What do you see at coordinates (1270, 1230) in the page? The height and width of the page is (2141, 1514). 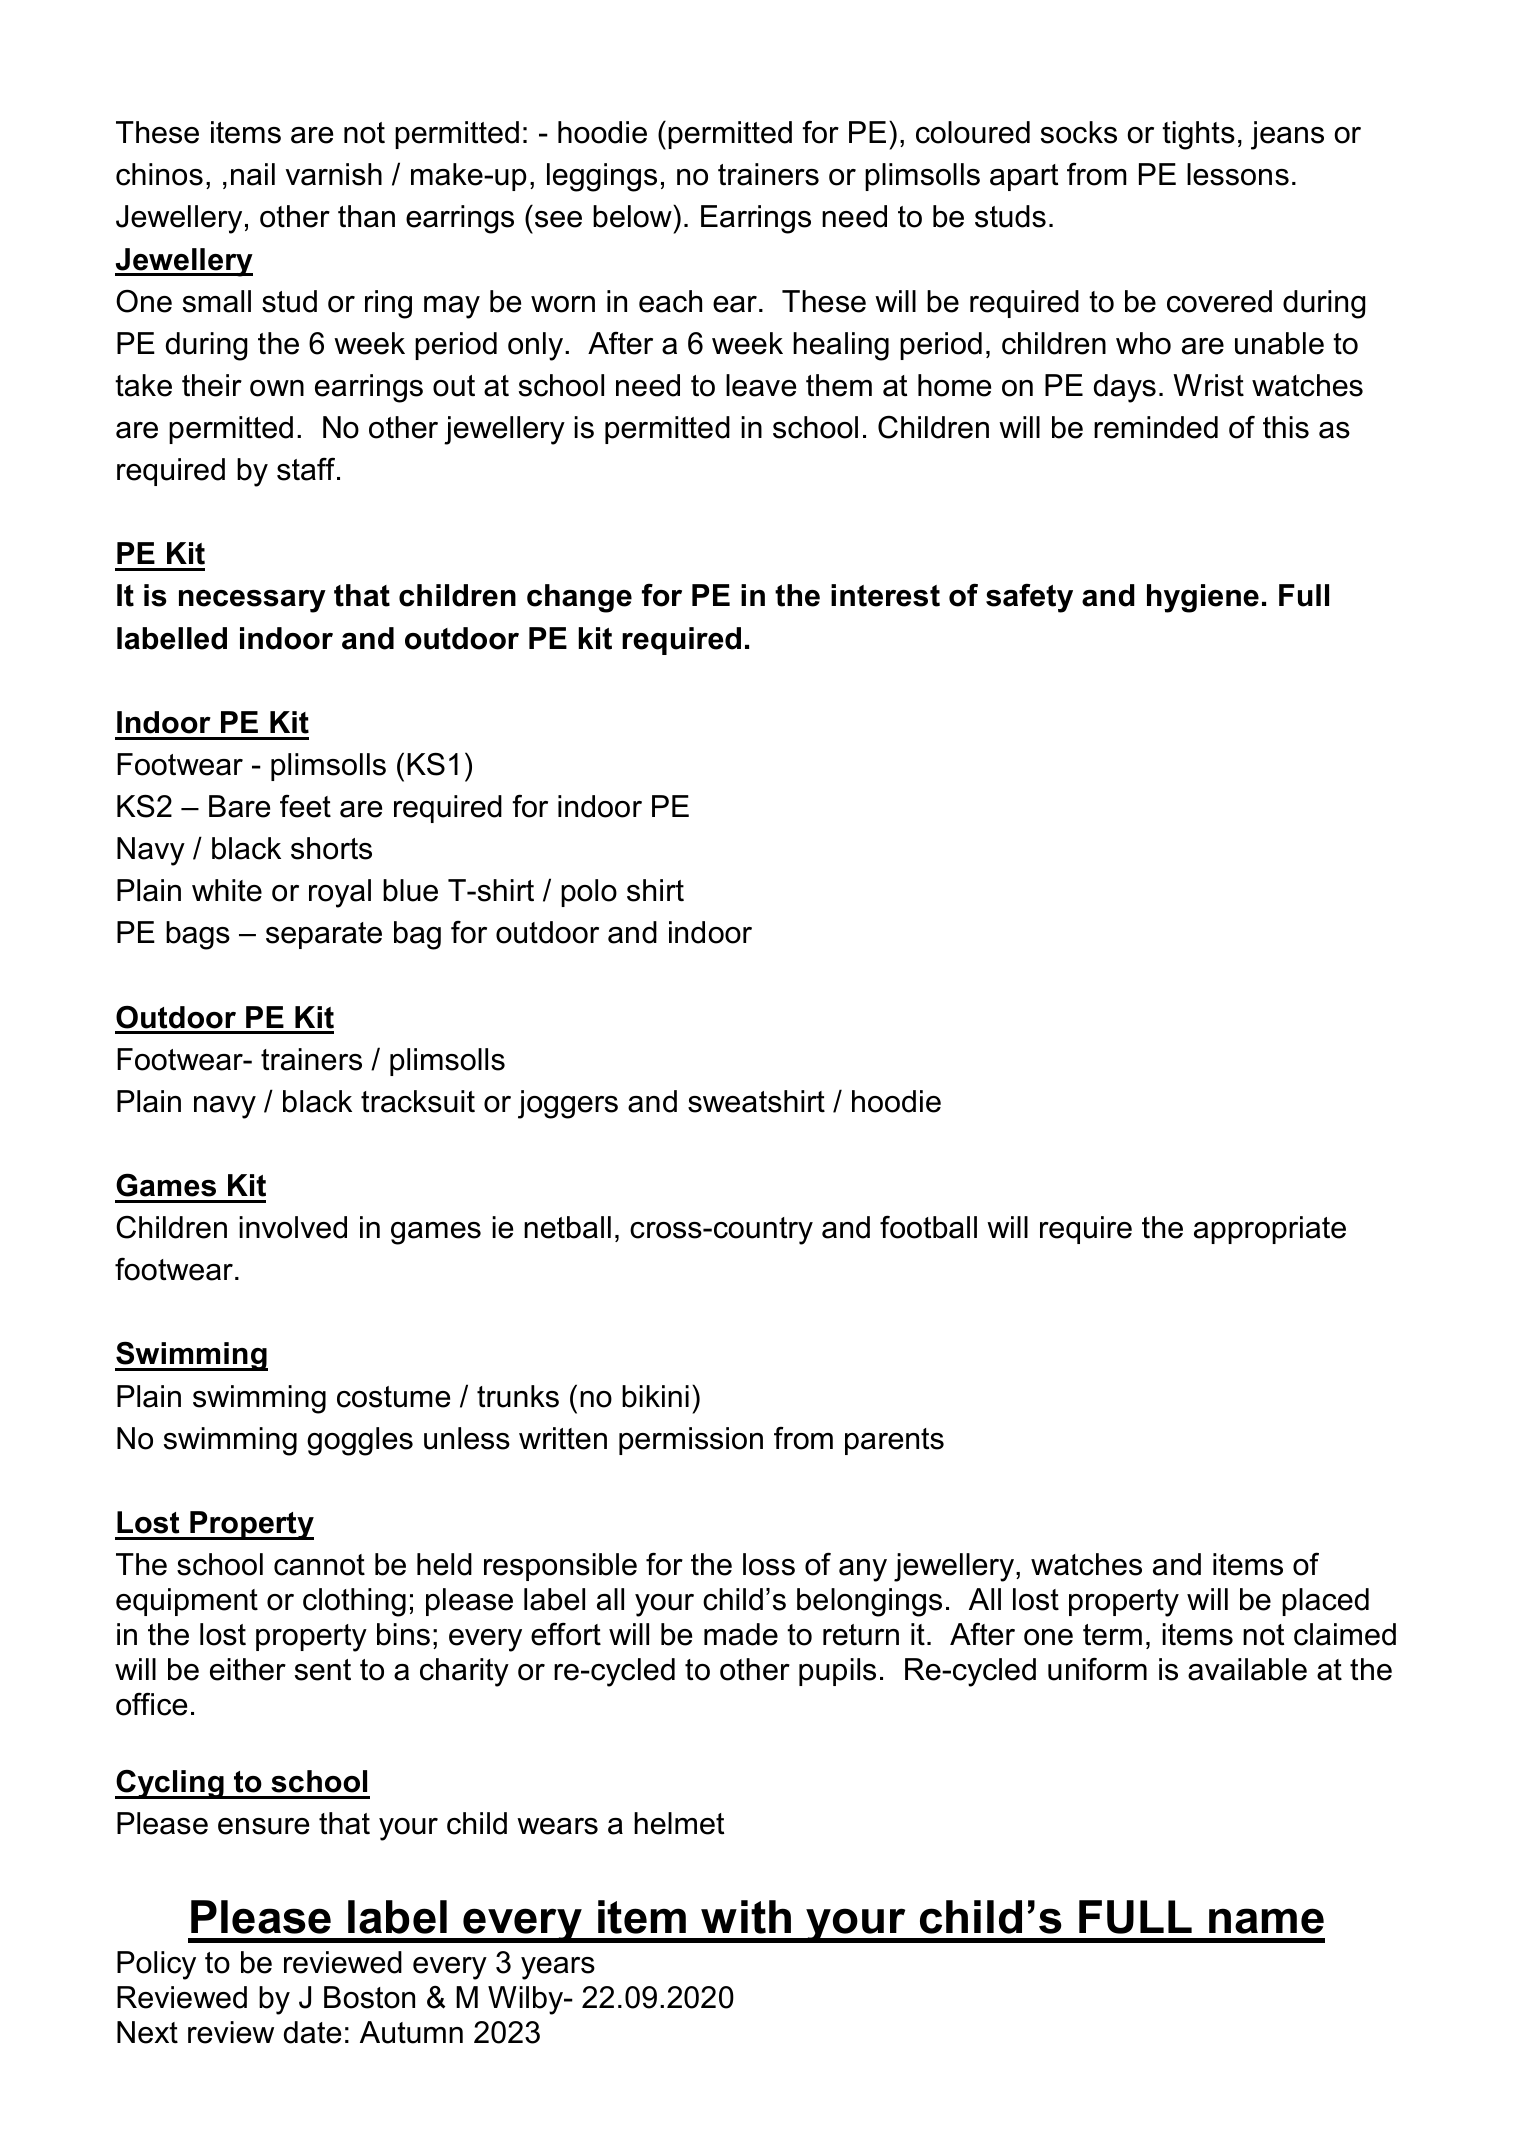 I see `appropriate` at bounding box center [1270, 1230].
